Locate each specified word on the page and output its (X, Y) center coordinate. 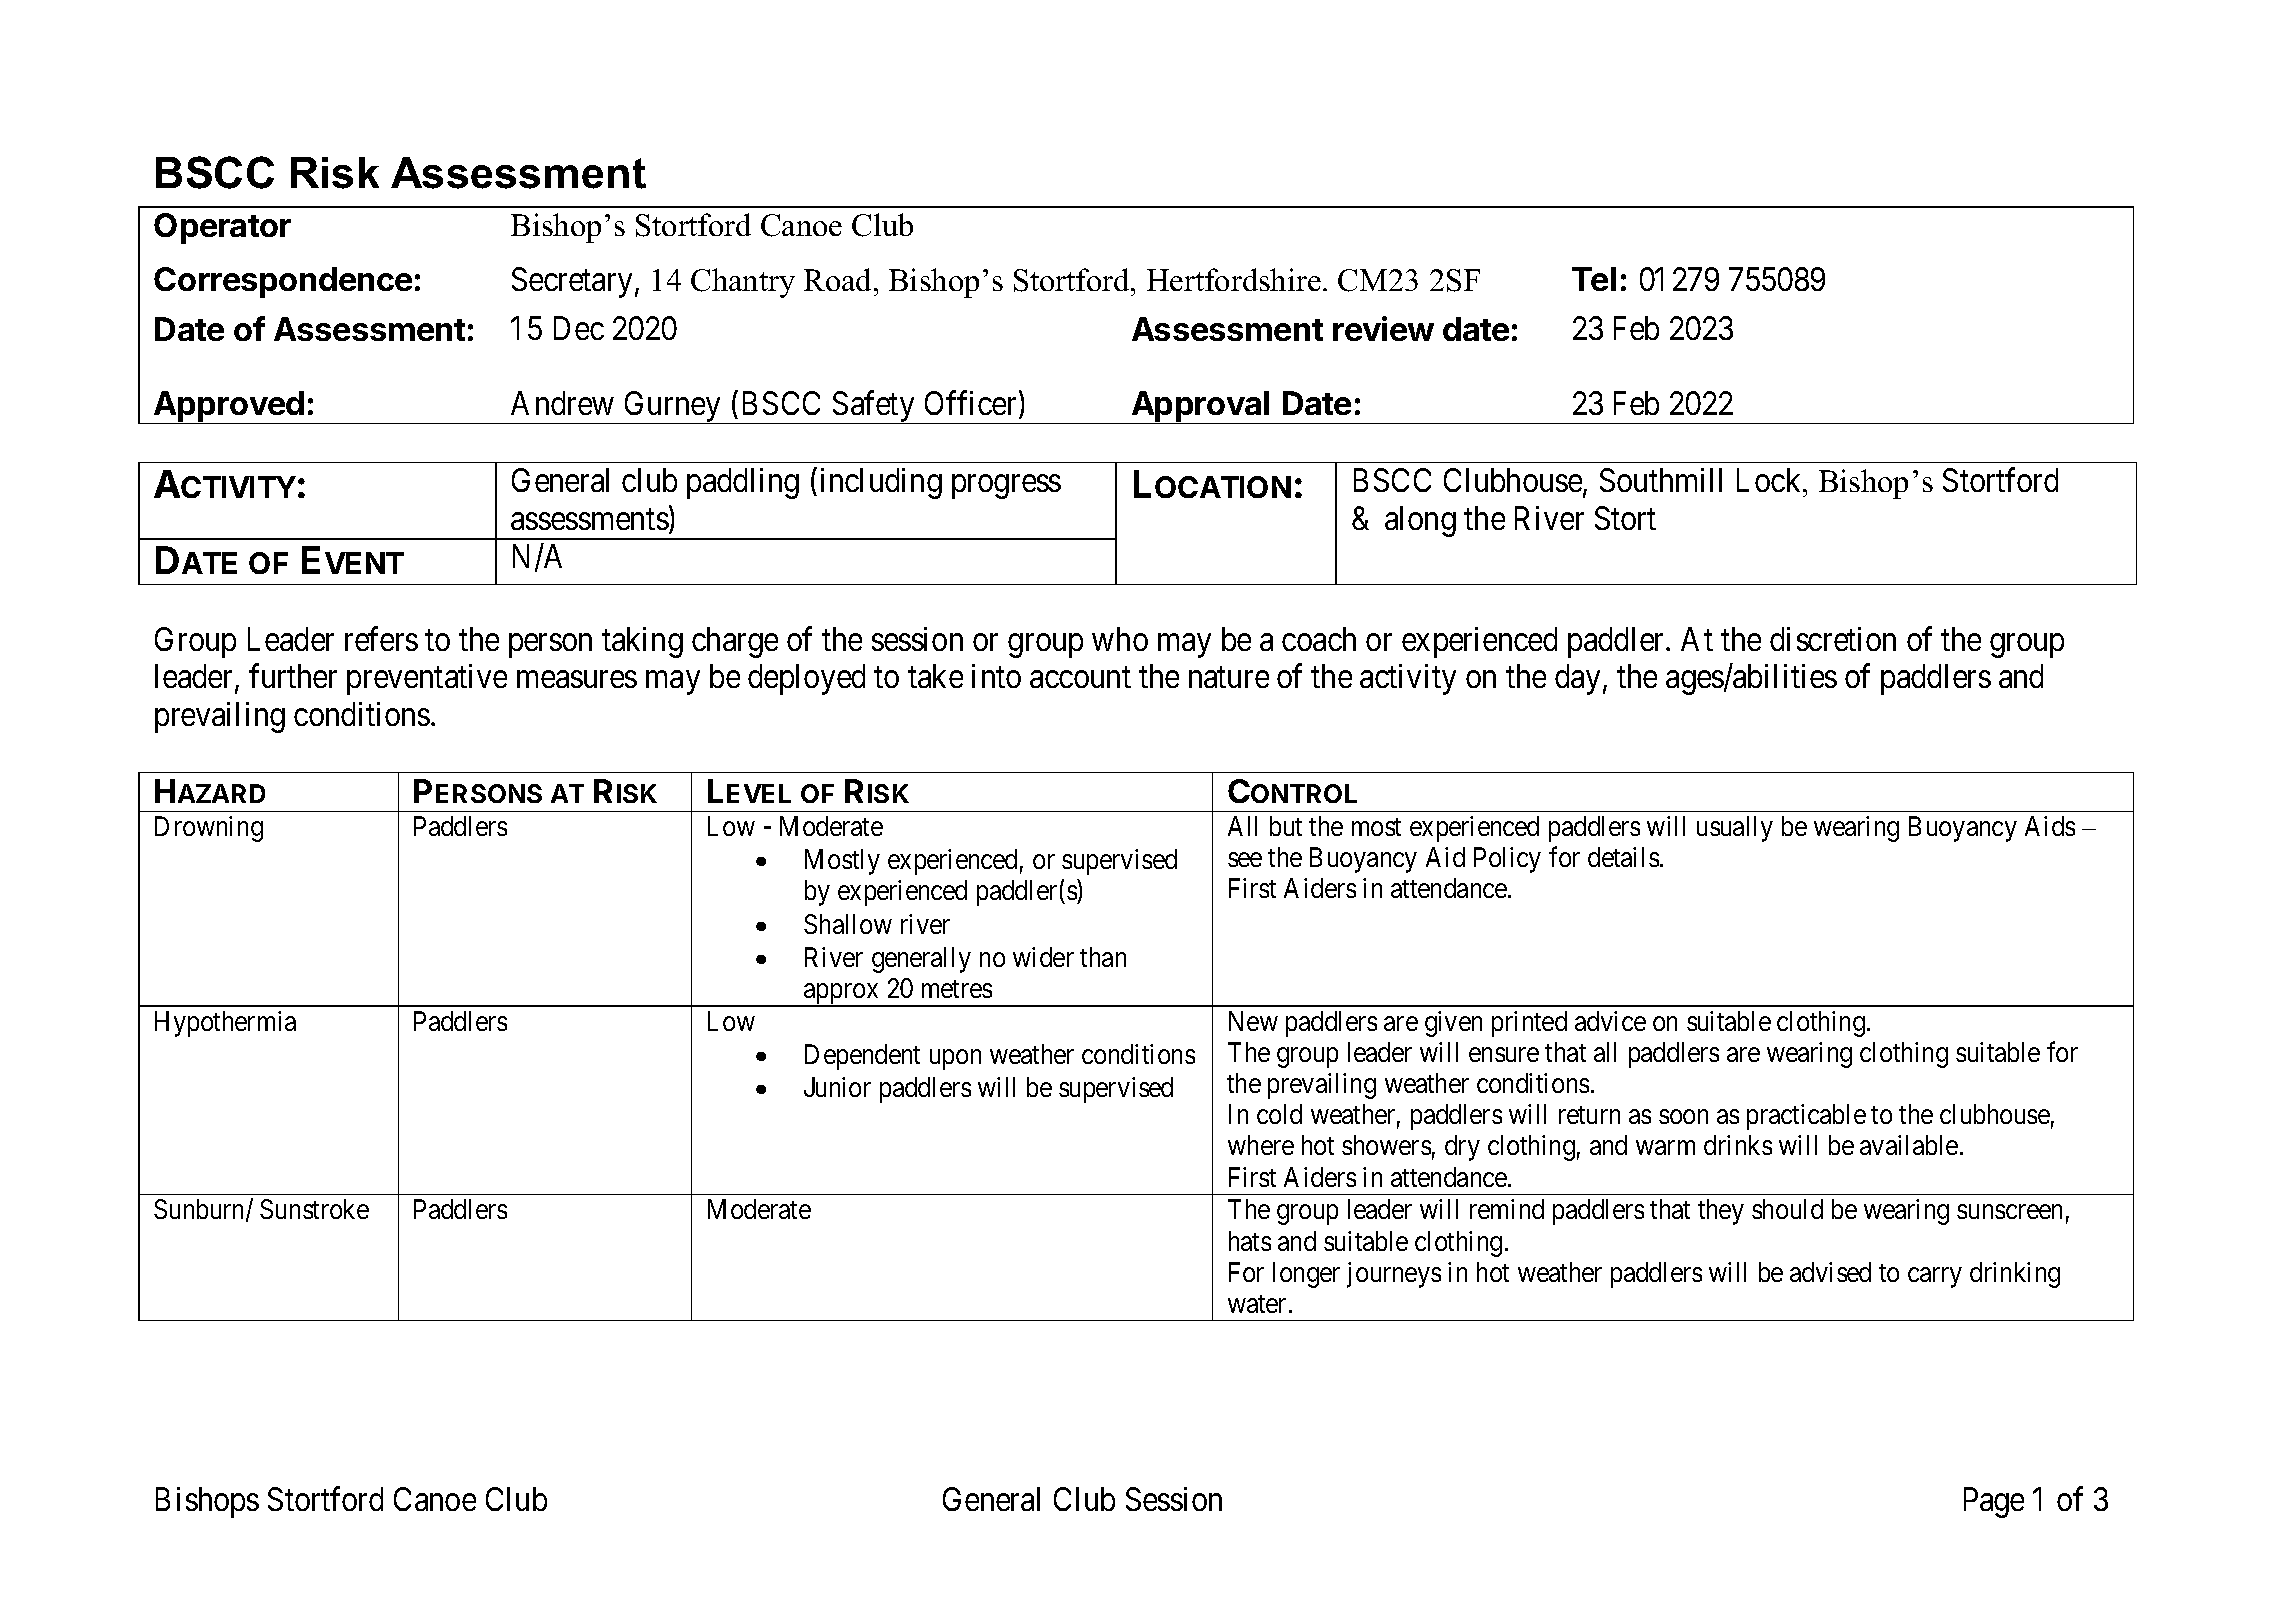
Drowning (209, 829)
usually (1735, 829)
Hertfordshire (1234, 279)
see (1245, 860)
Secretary (574, 282)
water (1257, 1304)
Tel (1594, 279)
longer (1306, 1275)
